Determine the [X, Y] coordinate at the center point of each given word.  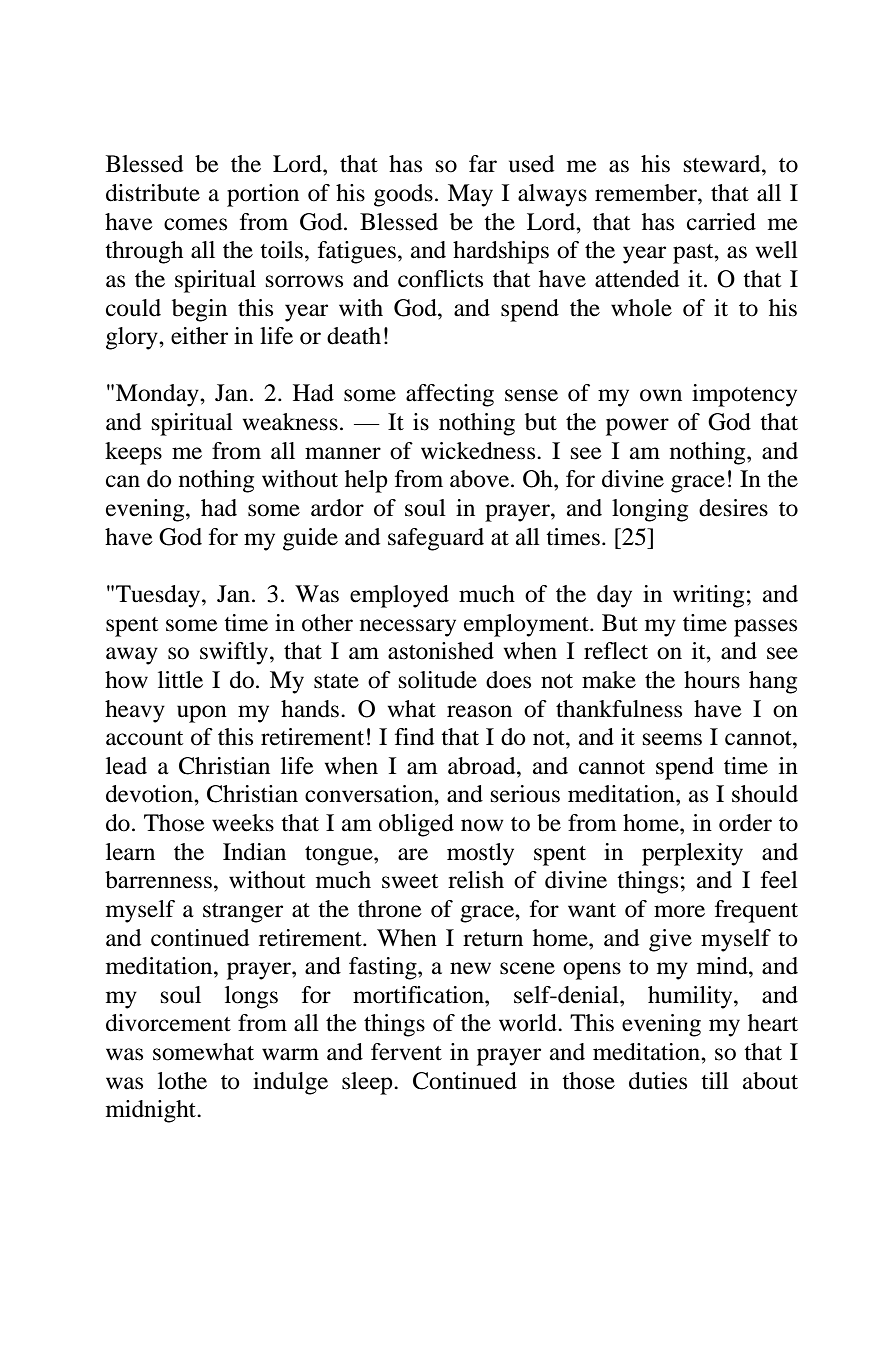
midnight [152, 1111]
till [715, 1081]
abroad [483, 766]
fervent [406, 1052]
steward [723, 164]
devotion [150, 794]
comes [195, 224]
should [765, 794]
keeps [133, 453]
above [481, 479]
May [470, 195]
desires [733, 508]
